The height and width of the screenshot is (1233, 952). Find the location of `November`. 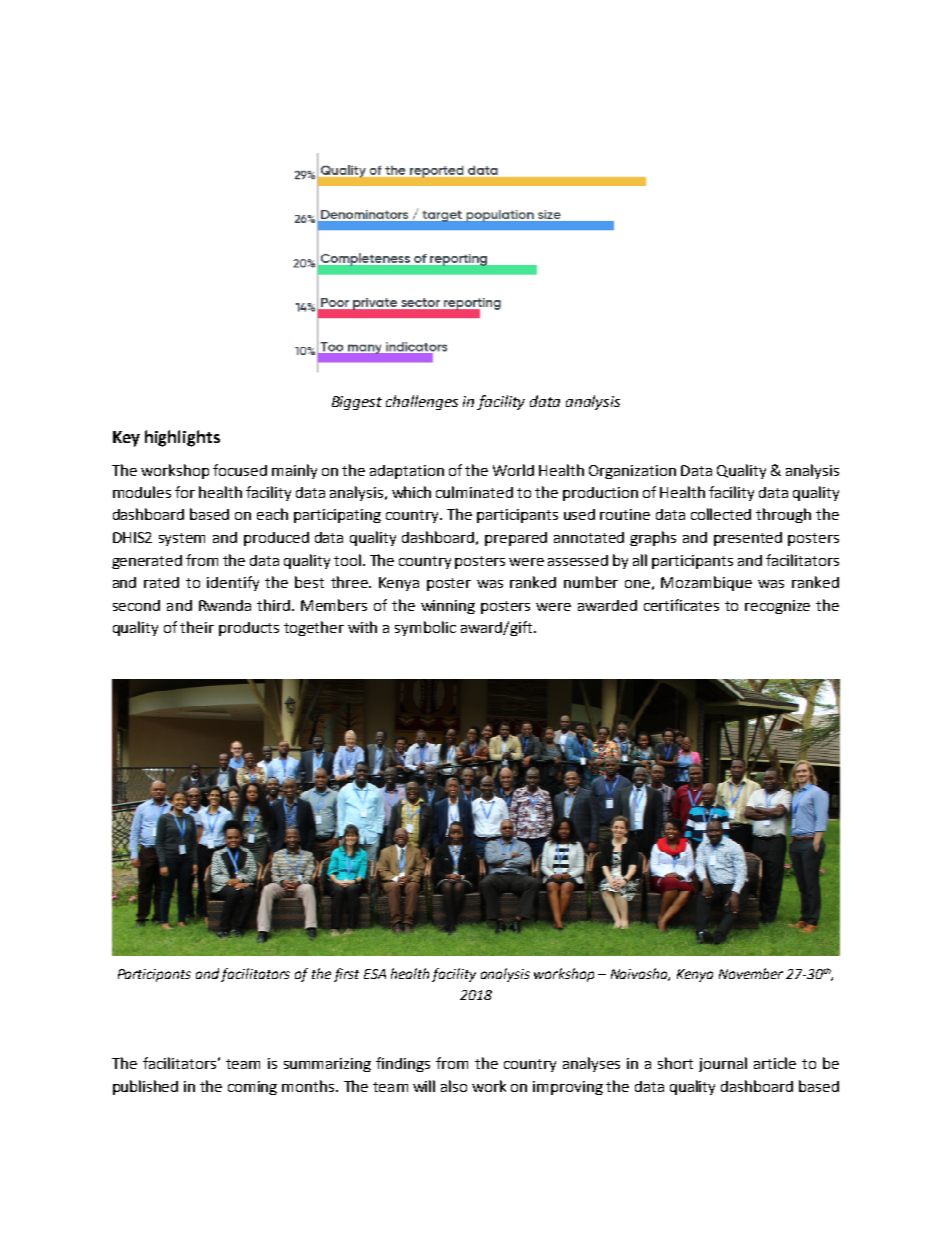

November is located at coordinates (751, 973).
